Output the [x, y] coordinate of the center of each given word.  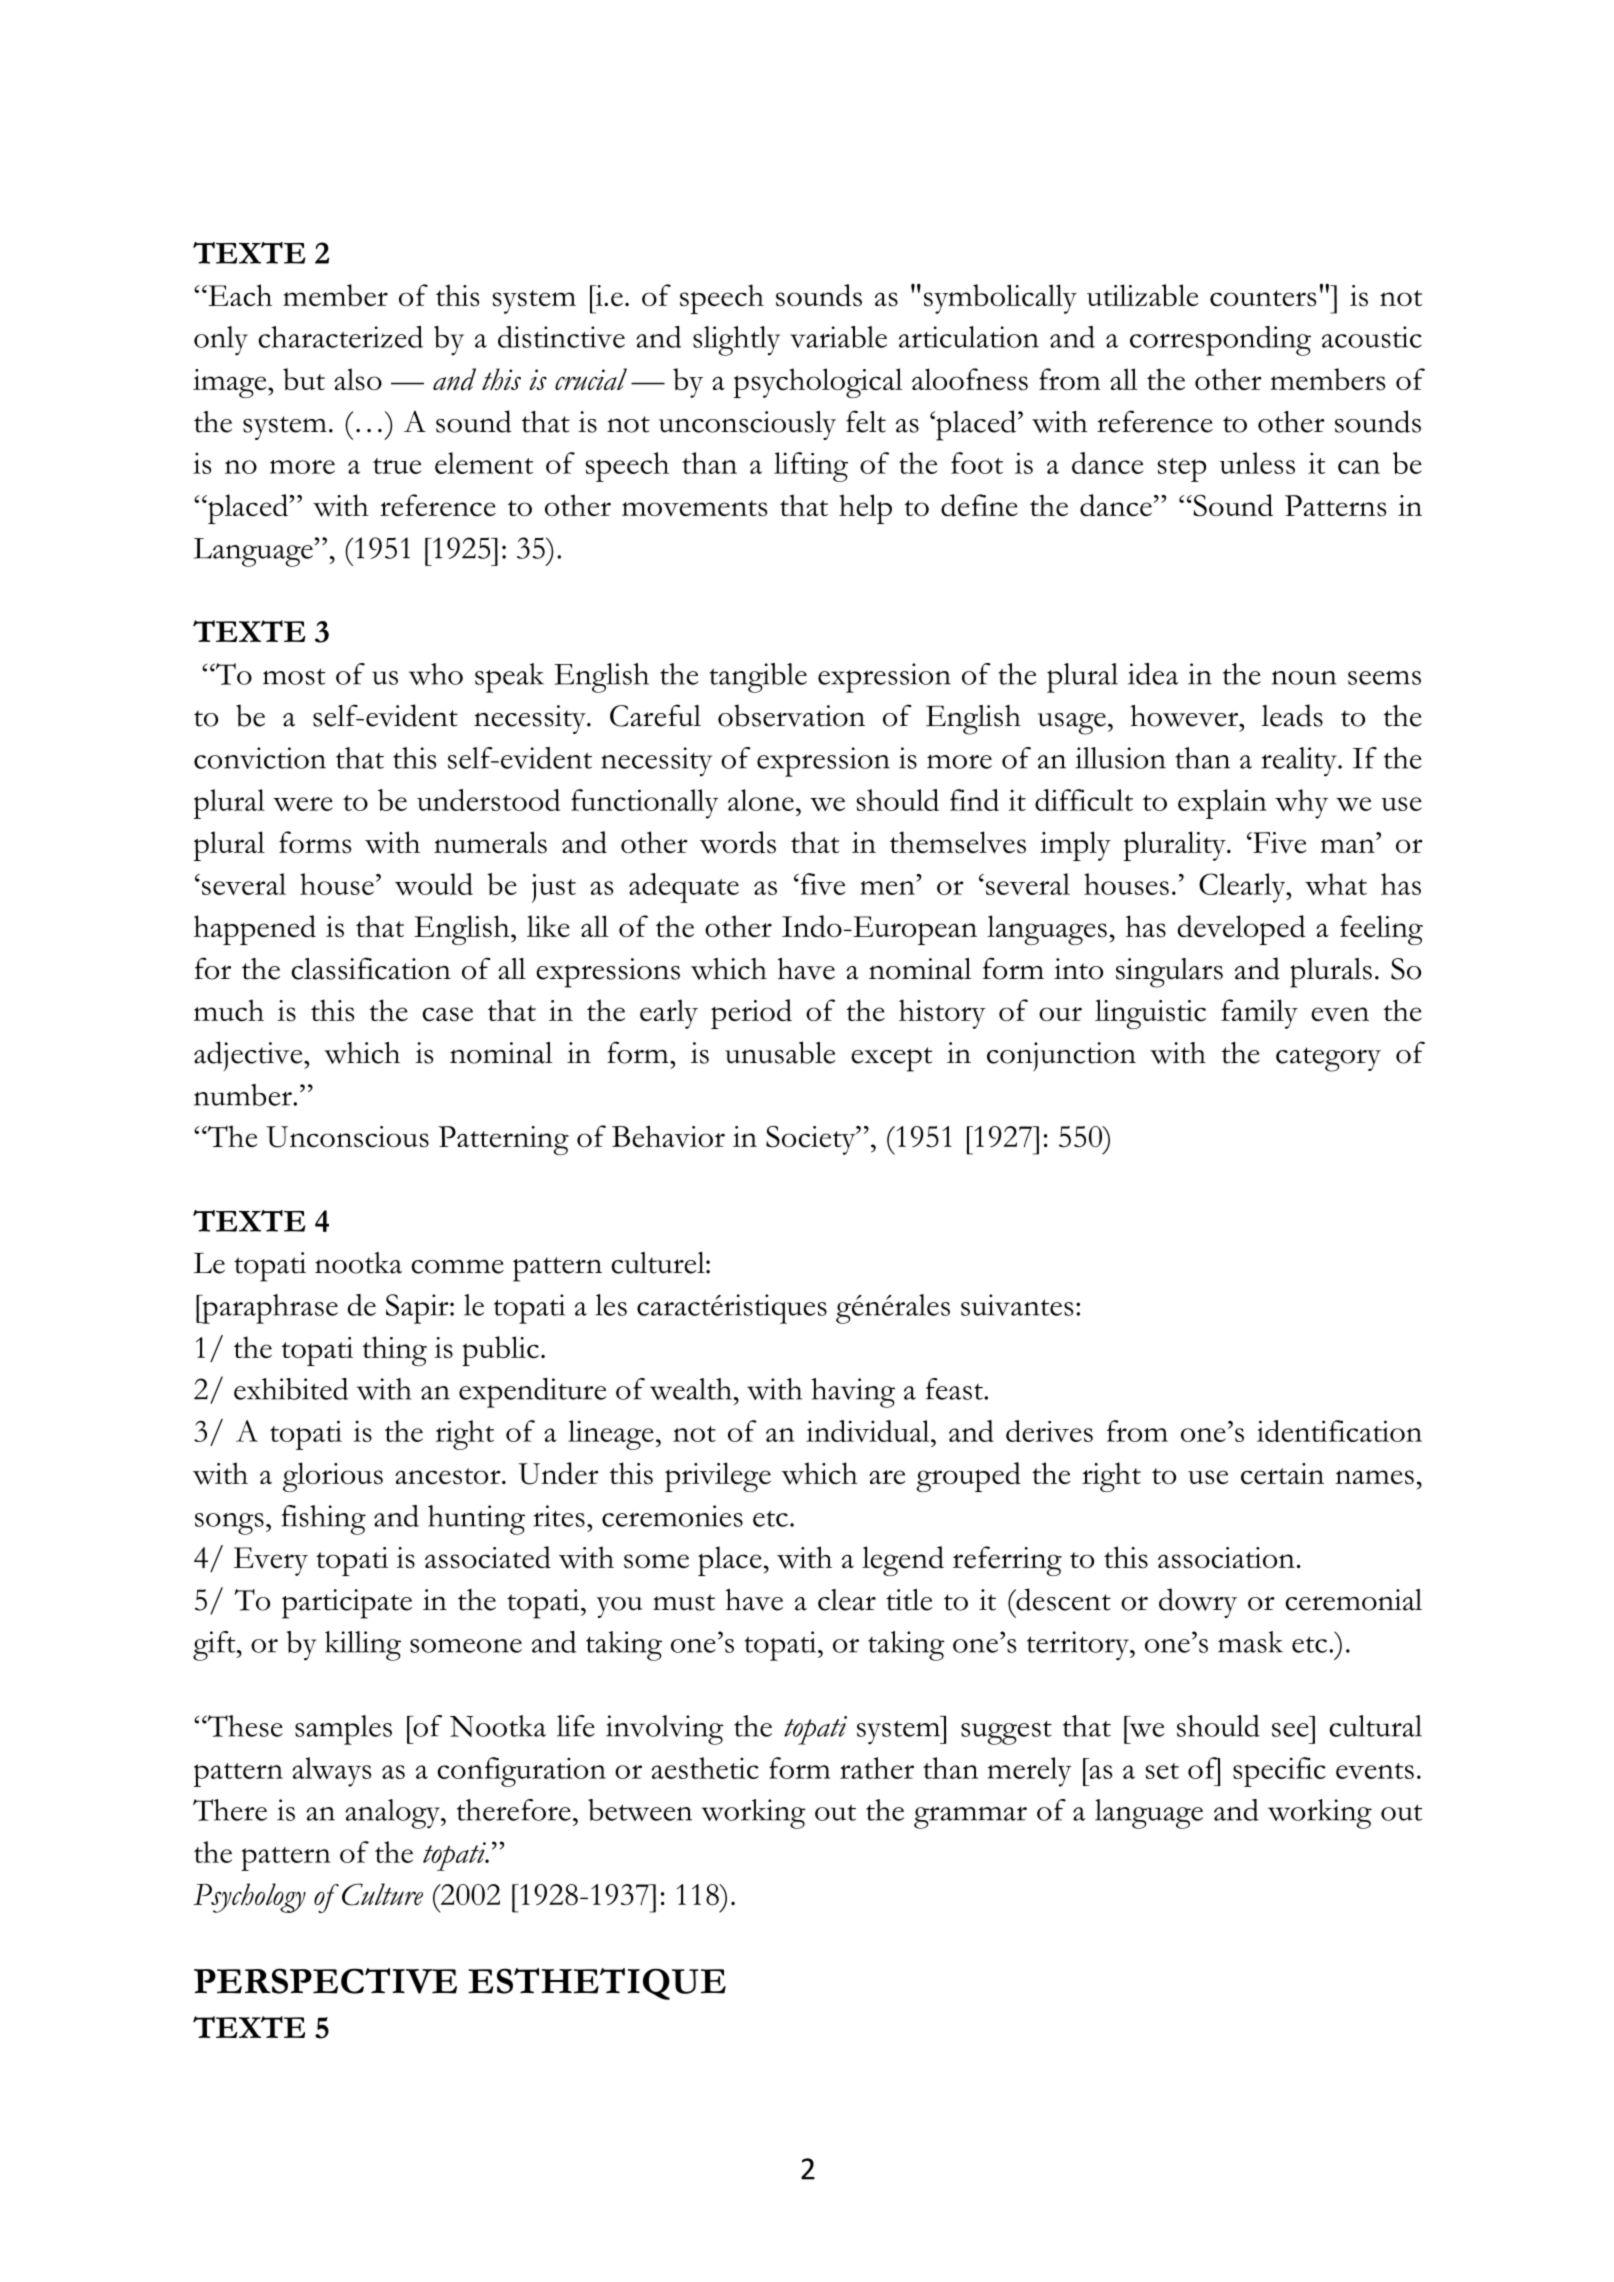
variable [838, 337]
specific [1279, 1772]
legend [903, 1561]
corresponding [1220, 341]
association [1226, 1558]
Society [812, 1140]
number [244, 1095]
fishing [323, 1520]
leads [1292, 715]
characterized [340, 337]
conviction [260, 758]
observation [791, 715]
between [640, 1810]
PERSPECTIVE [325, 1981]
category [1328, 1059]
